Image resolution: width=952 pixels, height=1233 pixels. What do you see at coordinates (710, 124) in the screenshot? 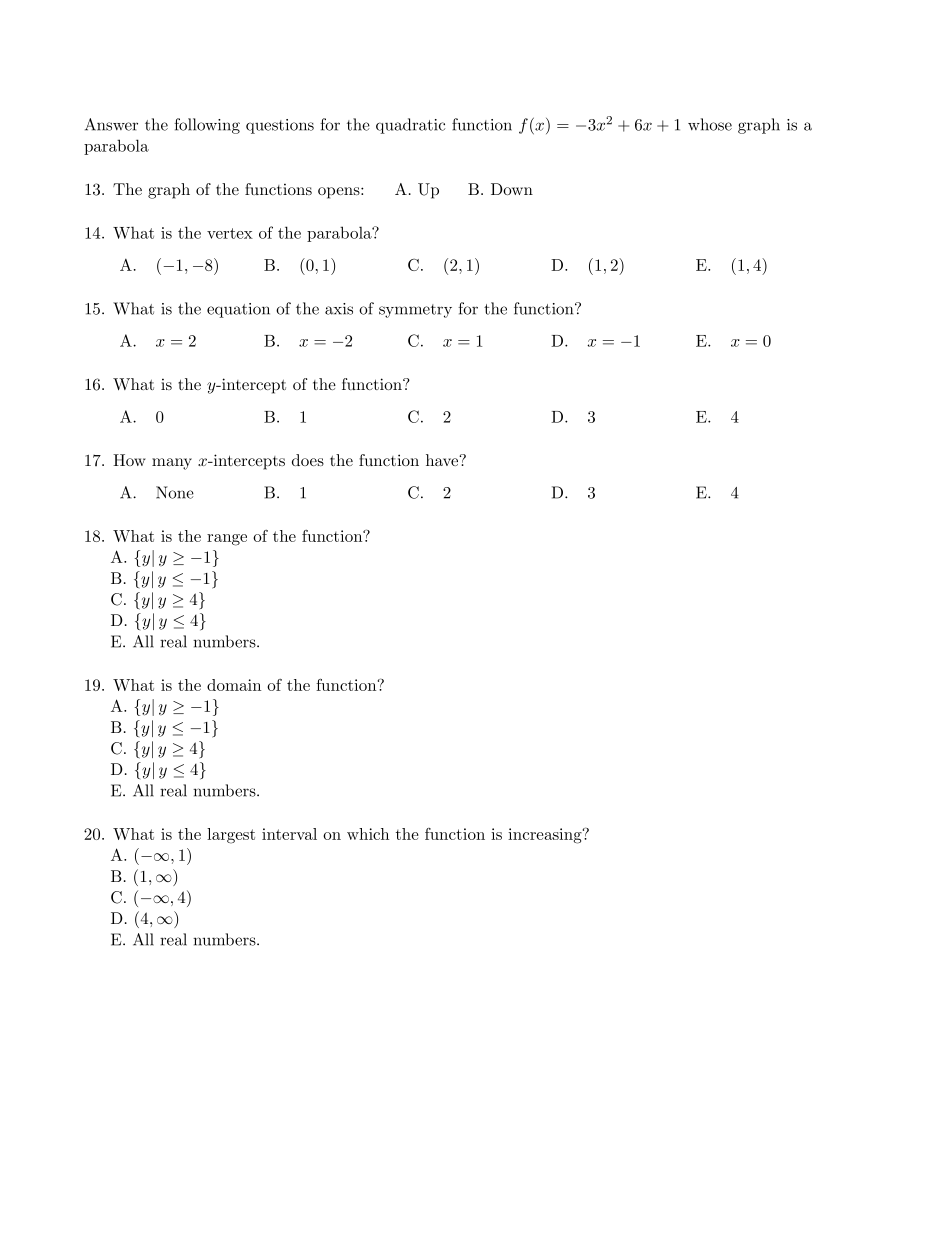
I see `whose` at bounding box center [710, 124].
